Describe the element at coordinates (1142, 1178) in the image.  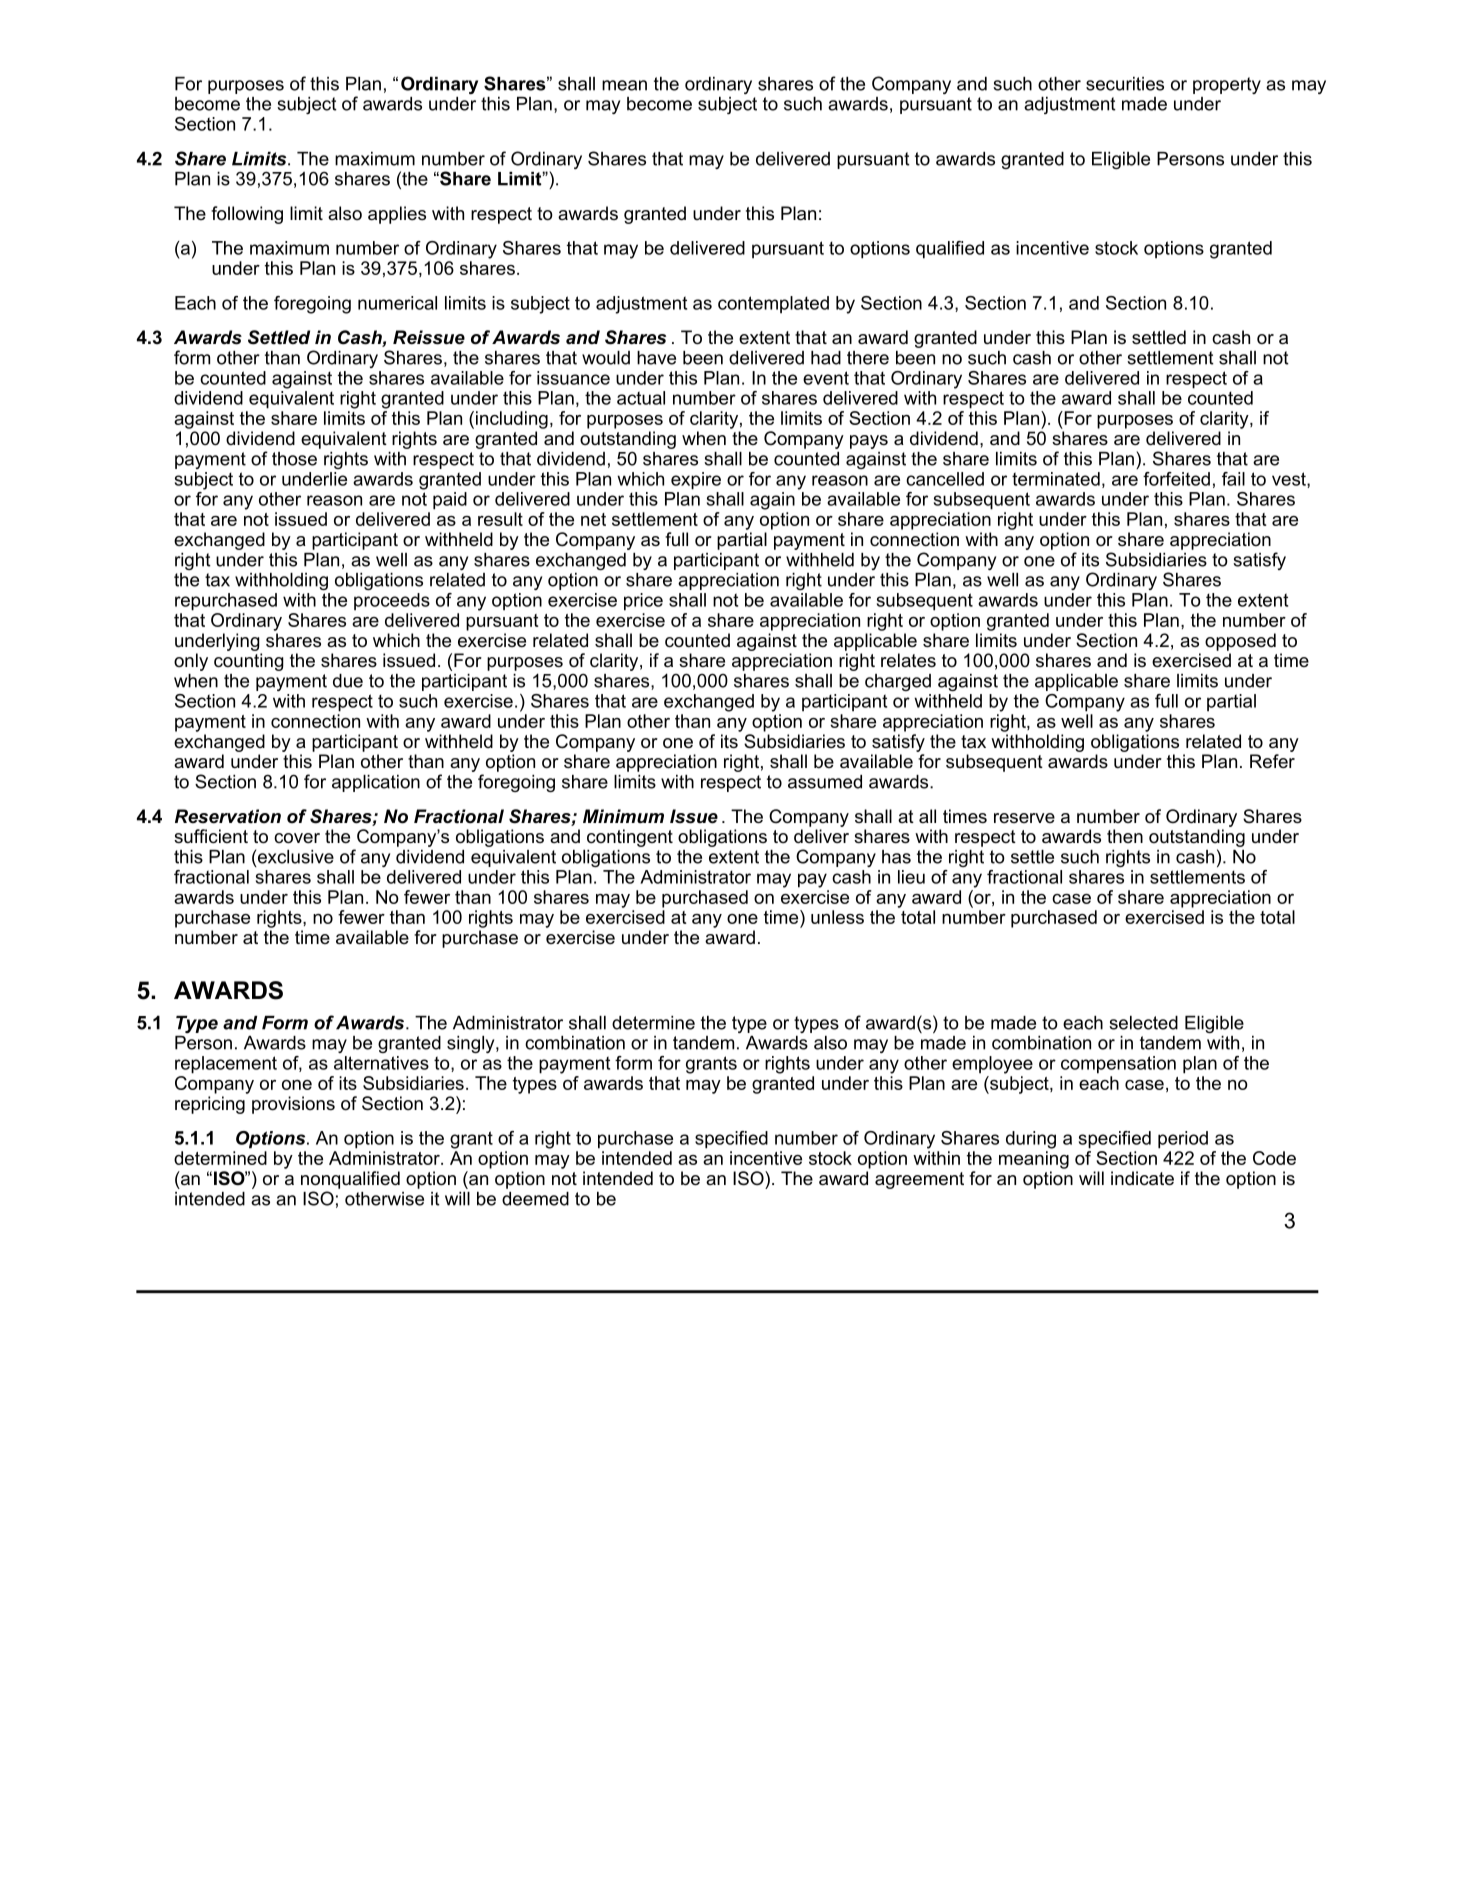
I see `indicate` at that location.
